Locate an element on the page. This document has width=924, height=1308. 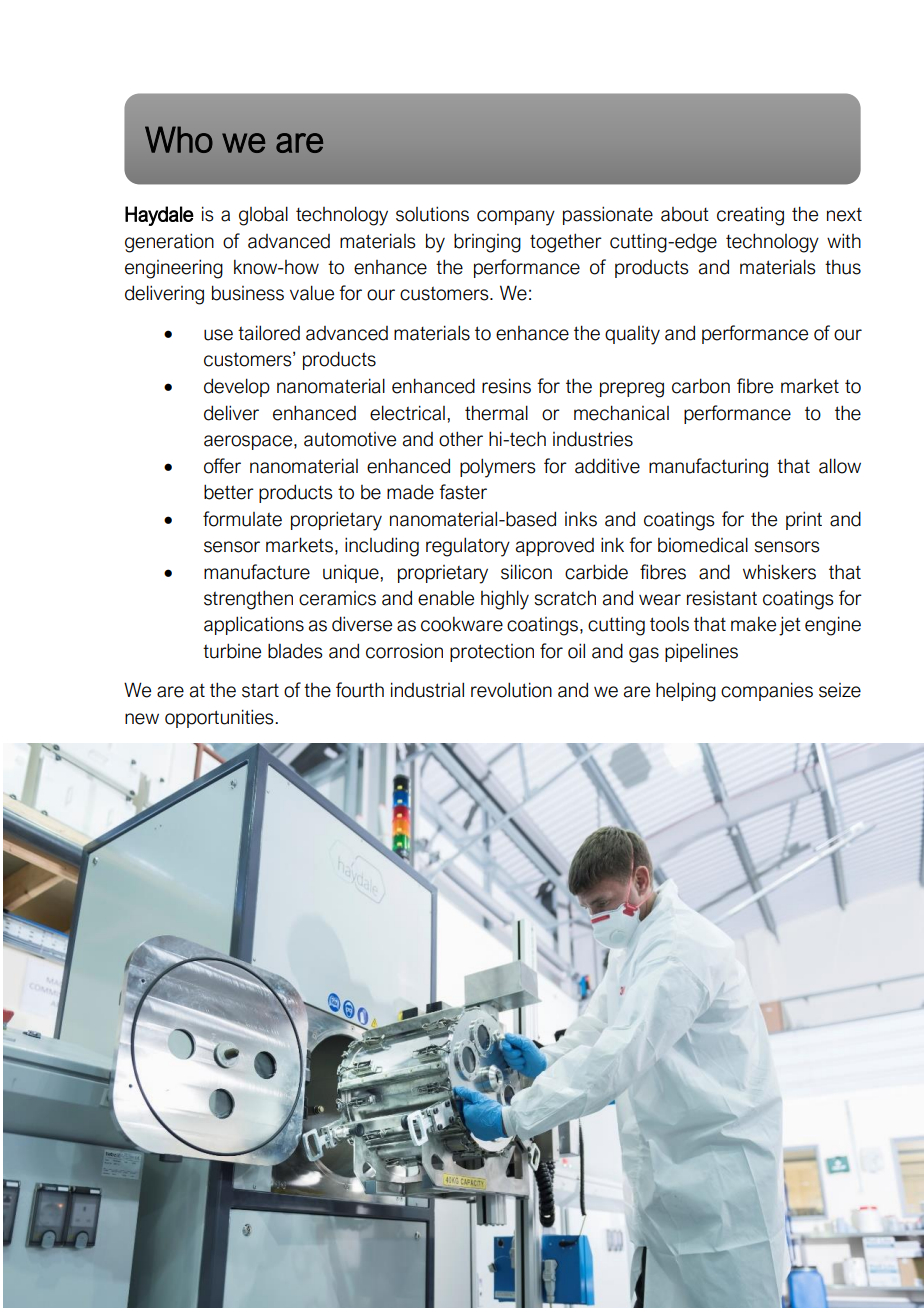
thus is located at coordinates (843, 267).
